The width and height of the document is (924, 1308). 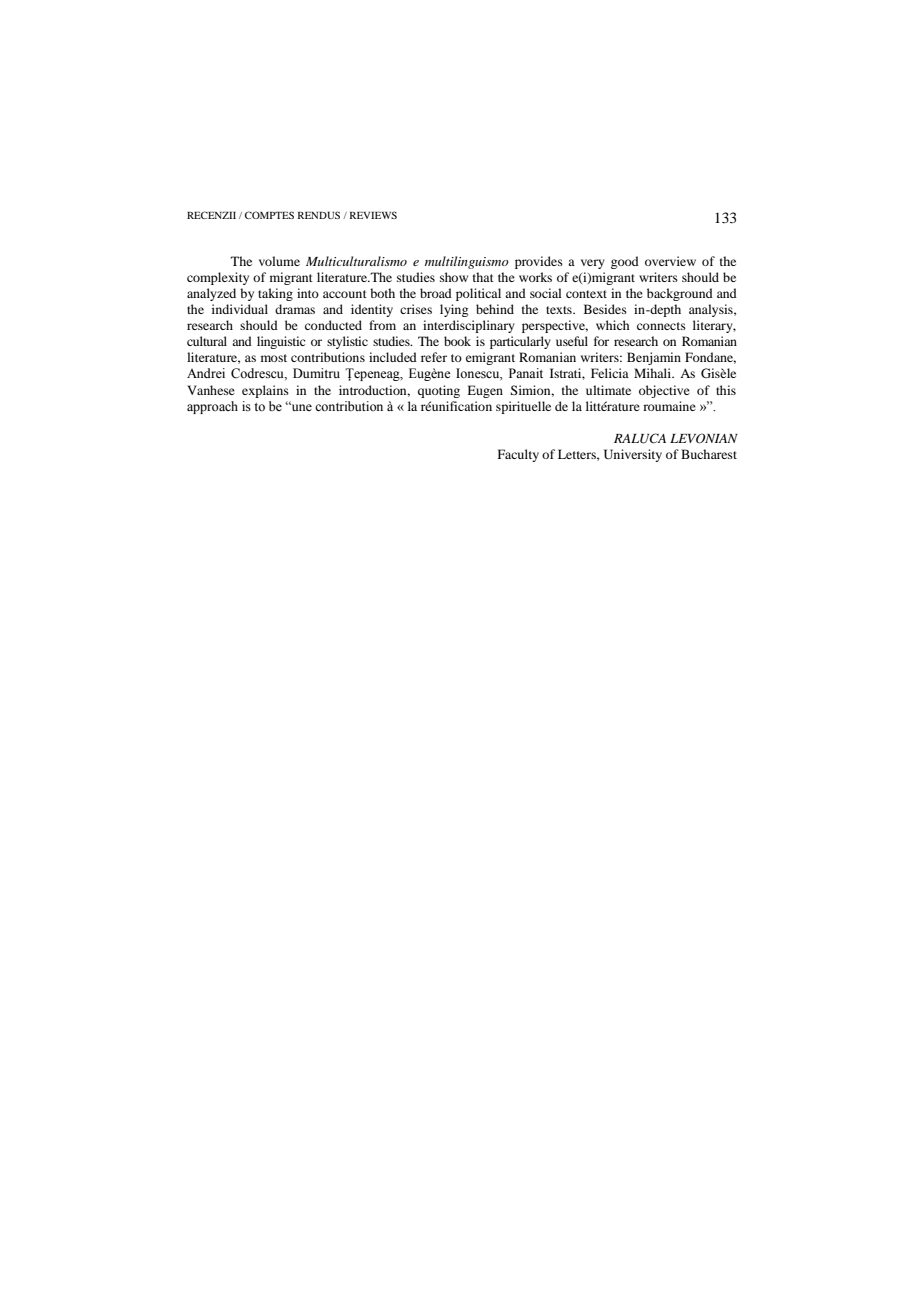 What do you see at coordinates (275, 294) in the document?
I see `taking` at bounding box center [275, 294].
